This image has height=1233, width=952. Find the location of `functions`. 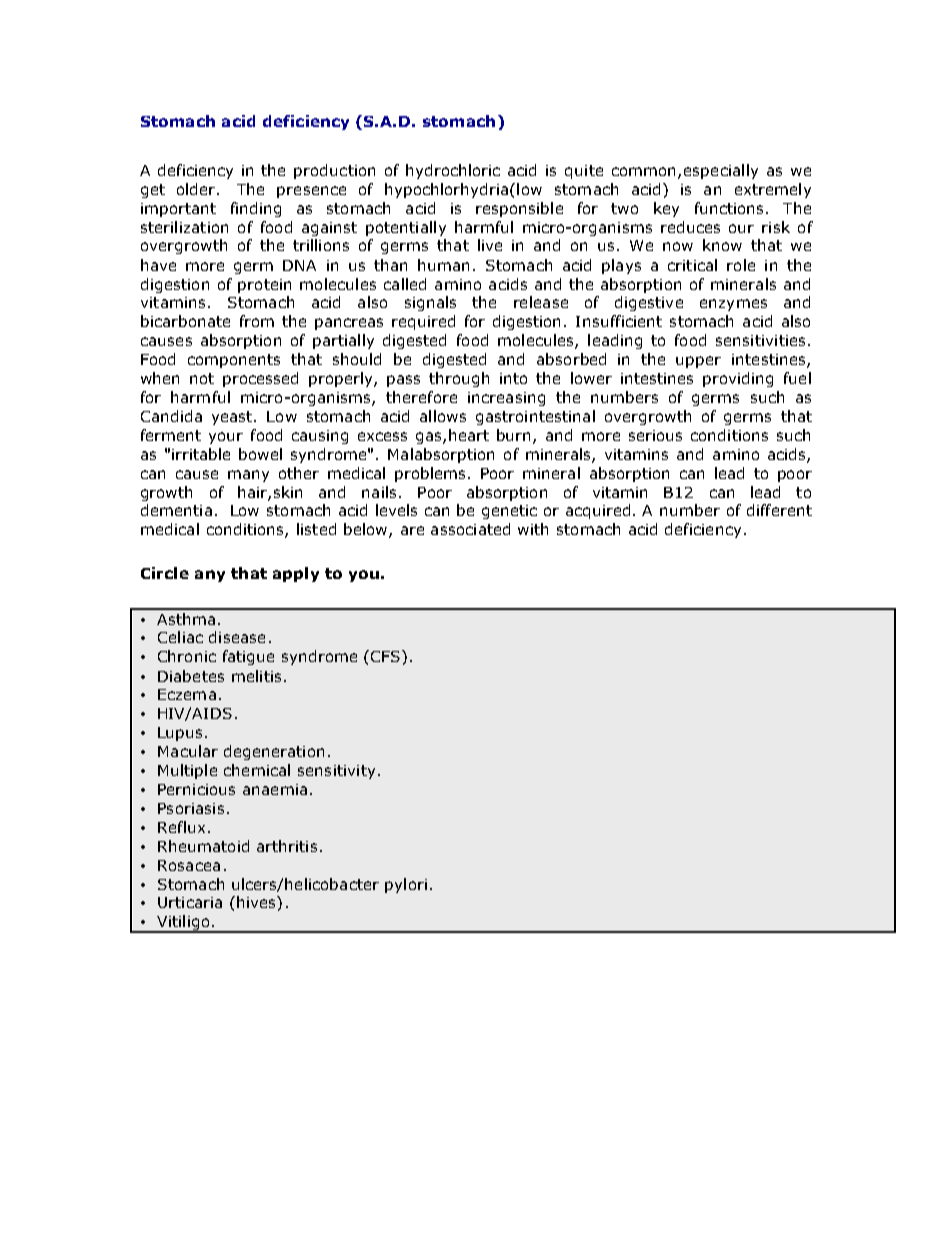

functions is located at coordinates (729, 208).
